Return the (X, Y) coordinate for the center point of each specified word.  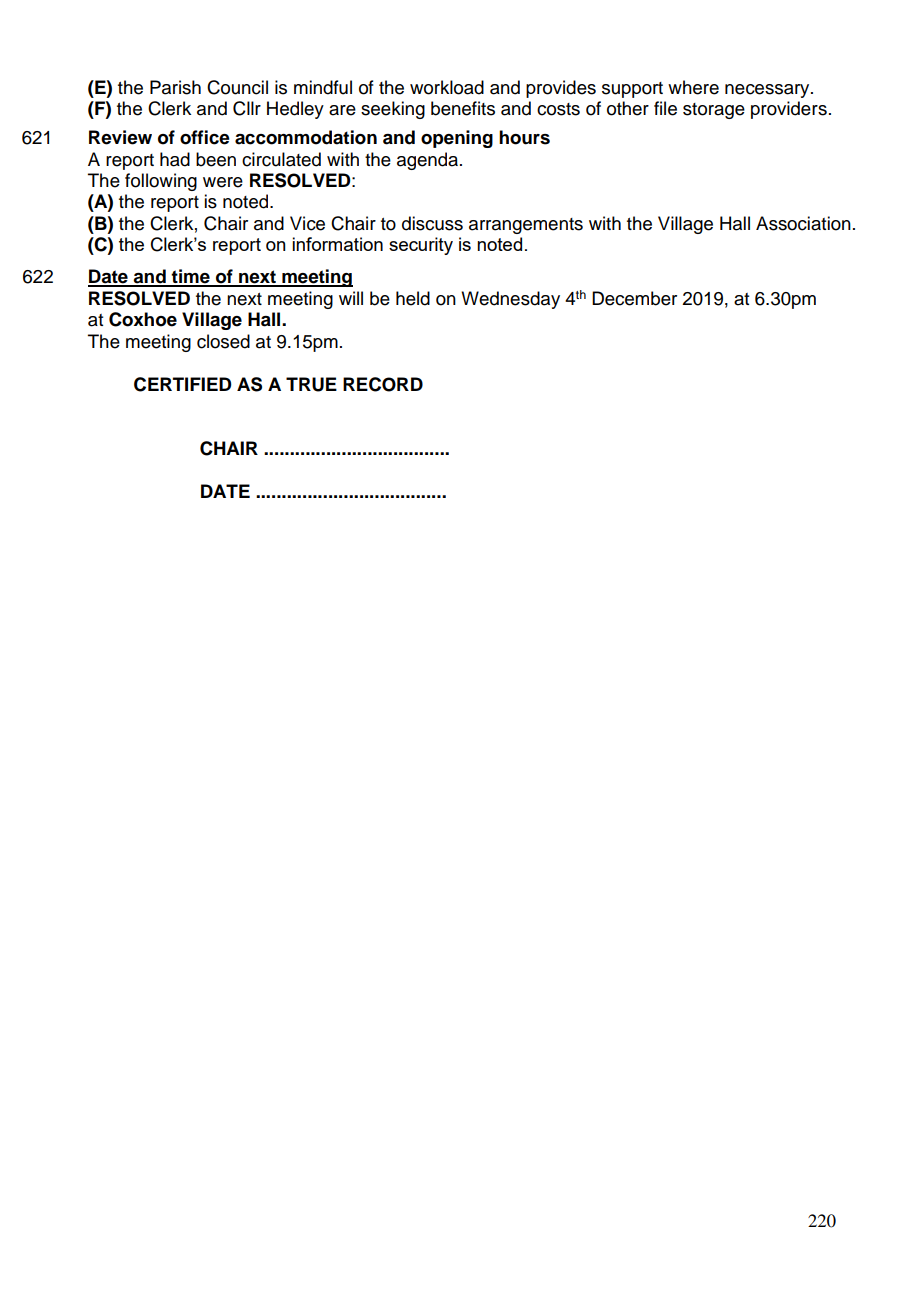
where (693, 87)
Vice (307, 223)
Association (803, 223)
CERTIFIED (183, 384)
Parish (175, 87)
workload (447, 87)
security (421, 246)
